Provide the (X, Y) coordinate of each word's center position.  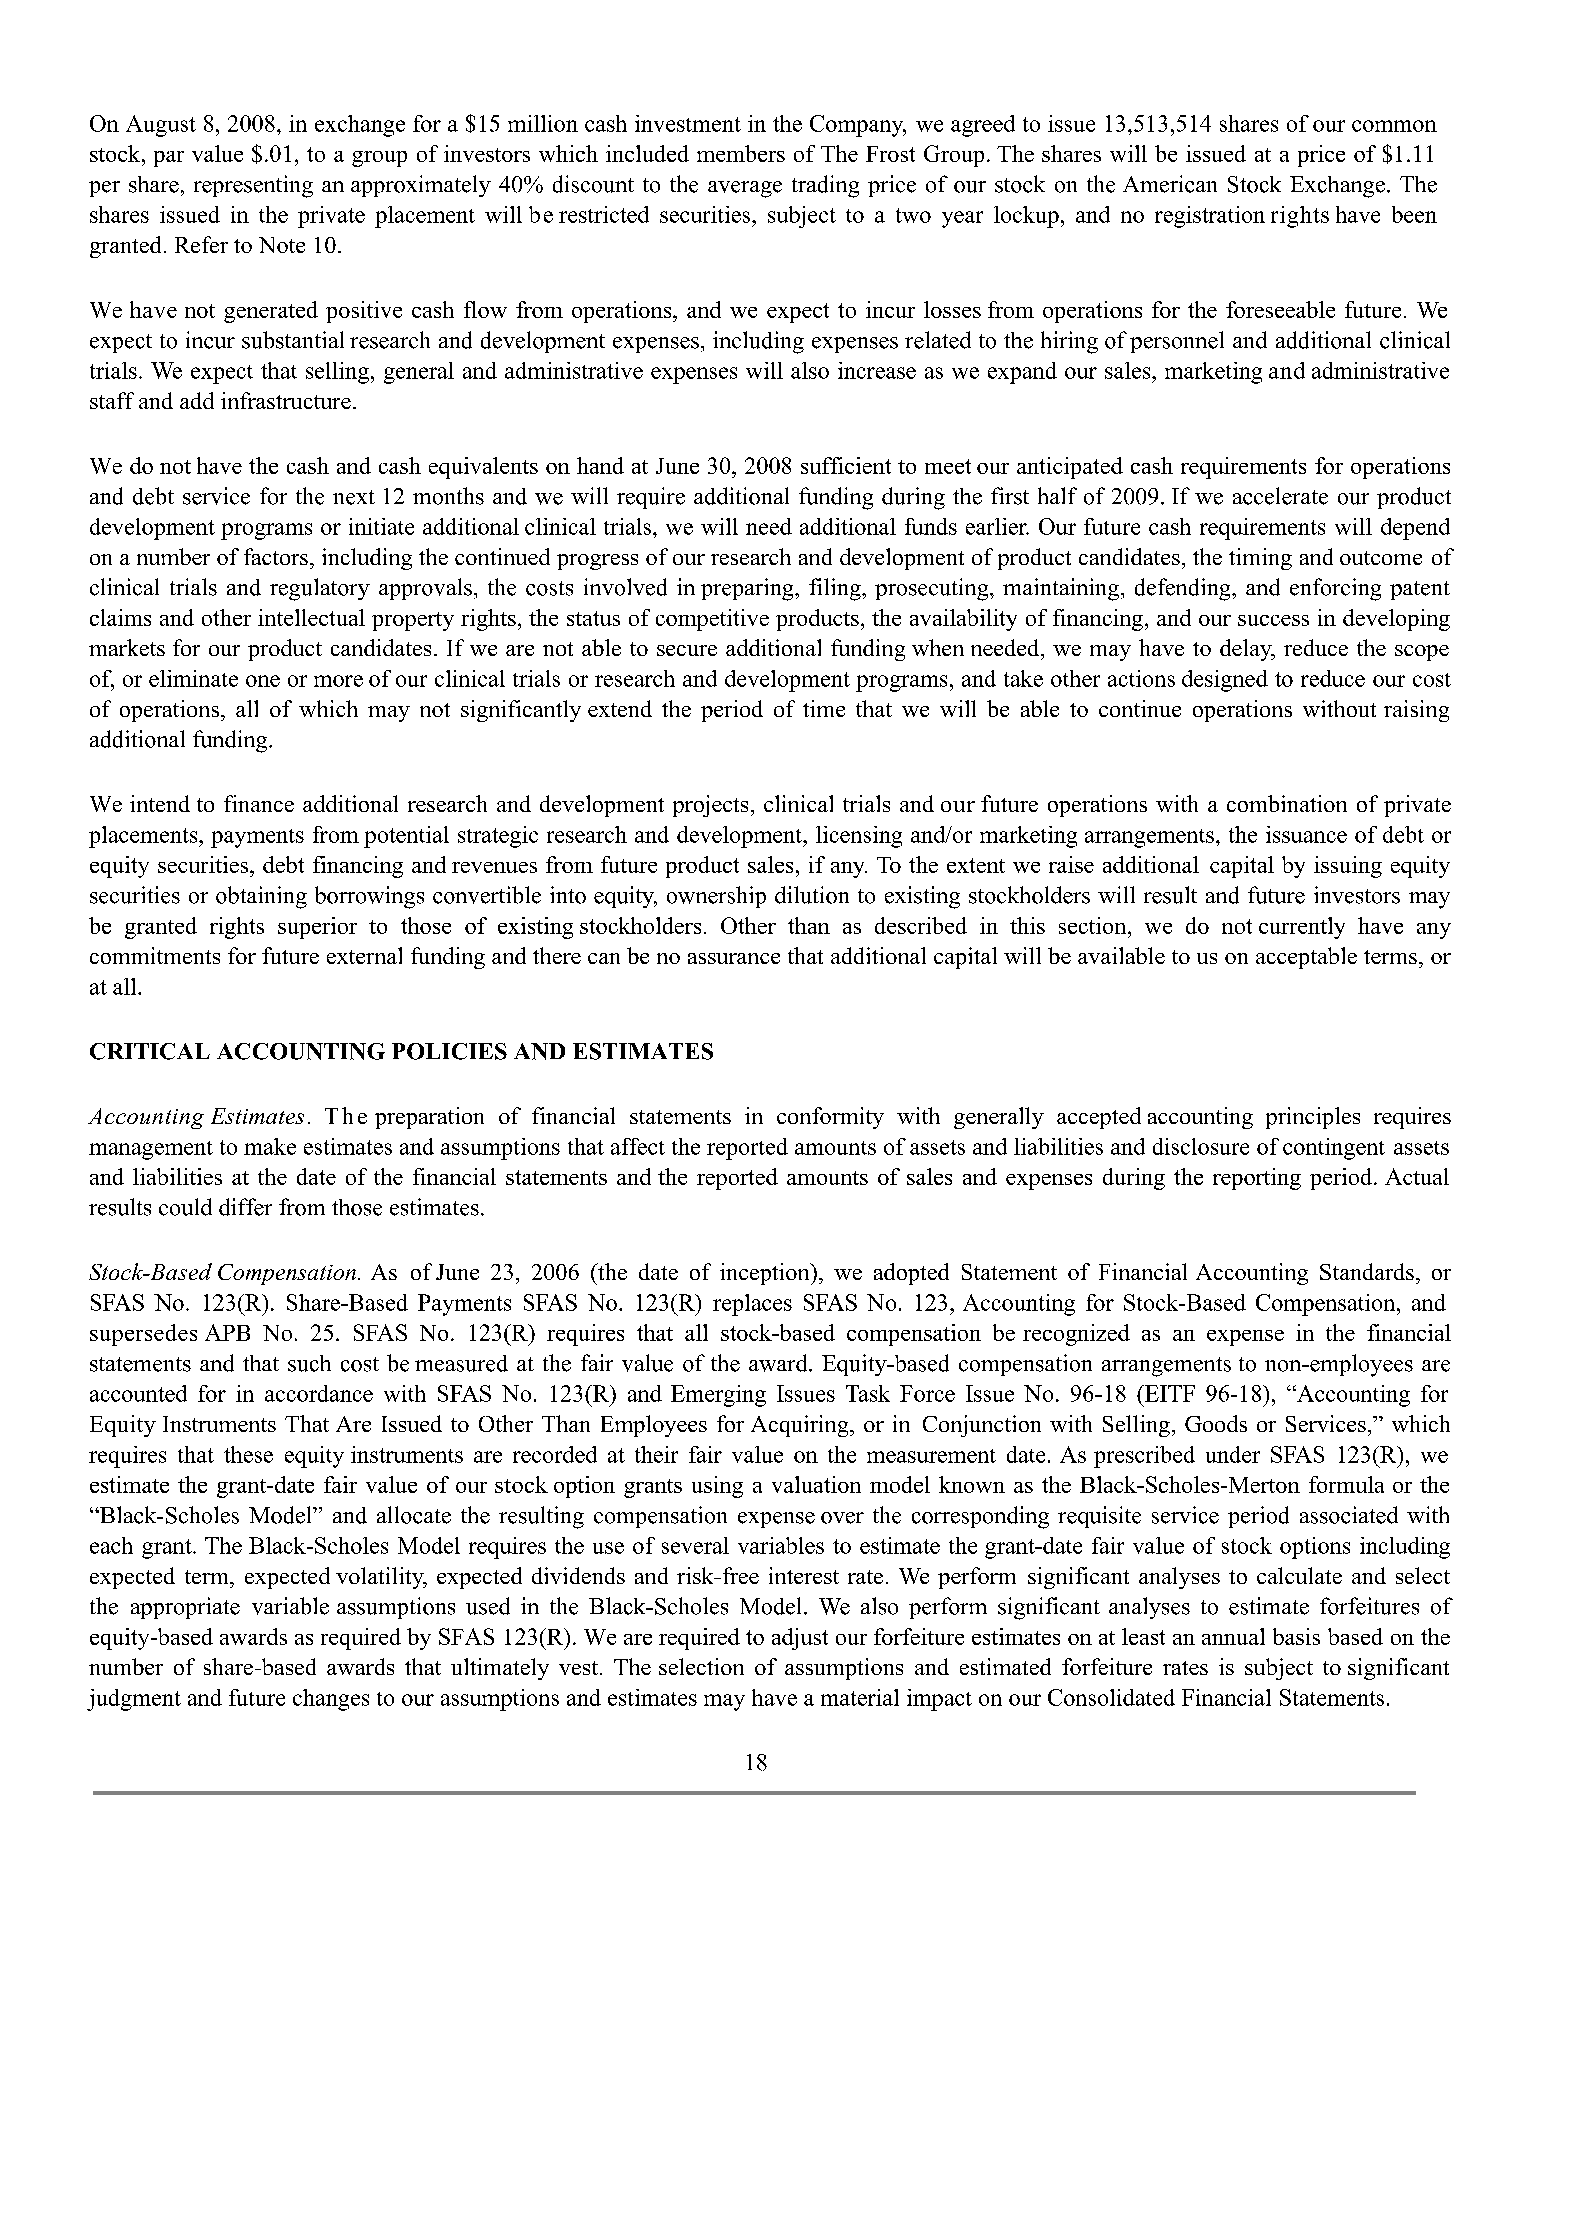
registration (1210, 217)
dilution (812, 895)
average (745, 189)
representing (253, 186)
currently (1302, 928)
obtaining (261, 897)
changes (331, 1700)
